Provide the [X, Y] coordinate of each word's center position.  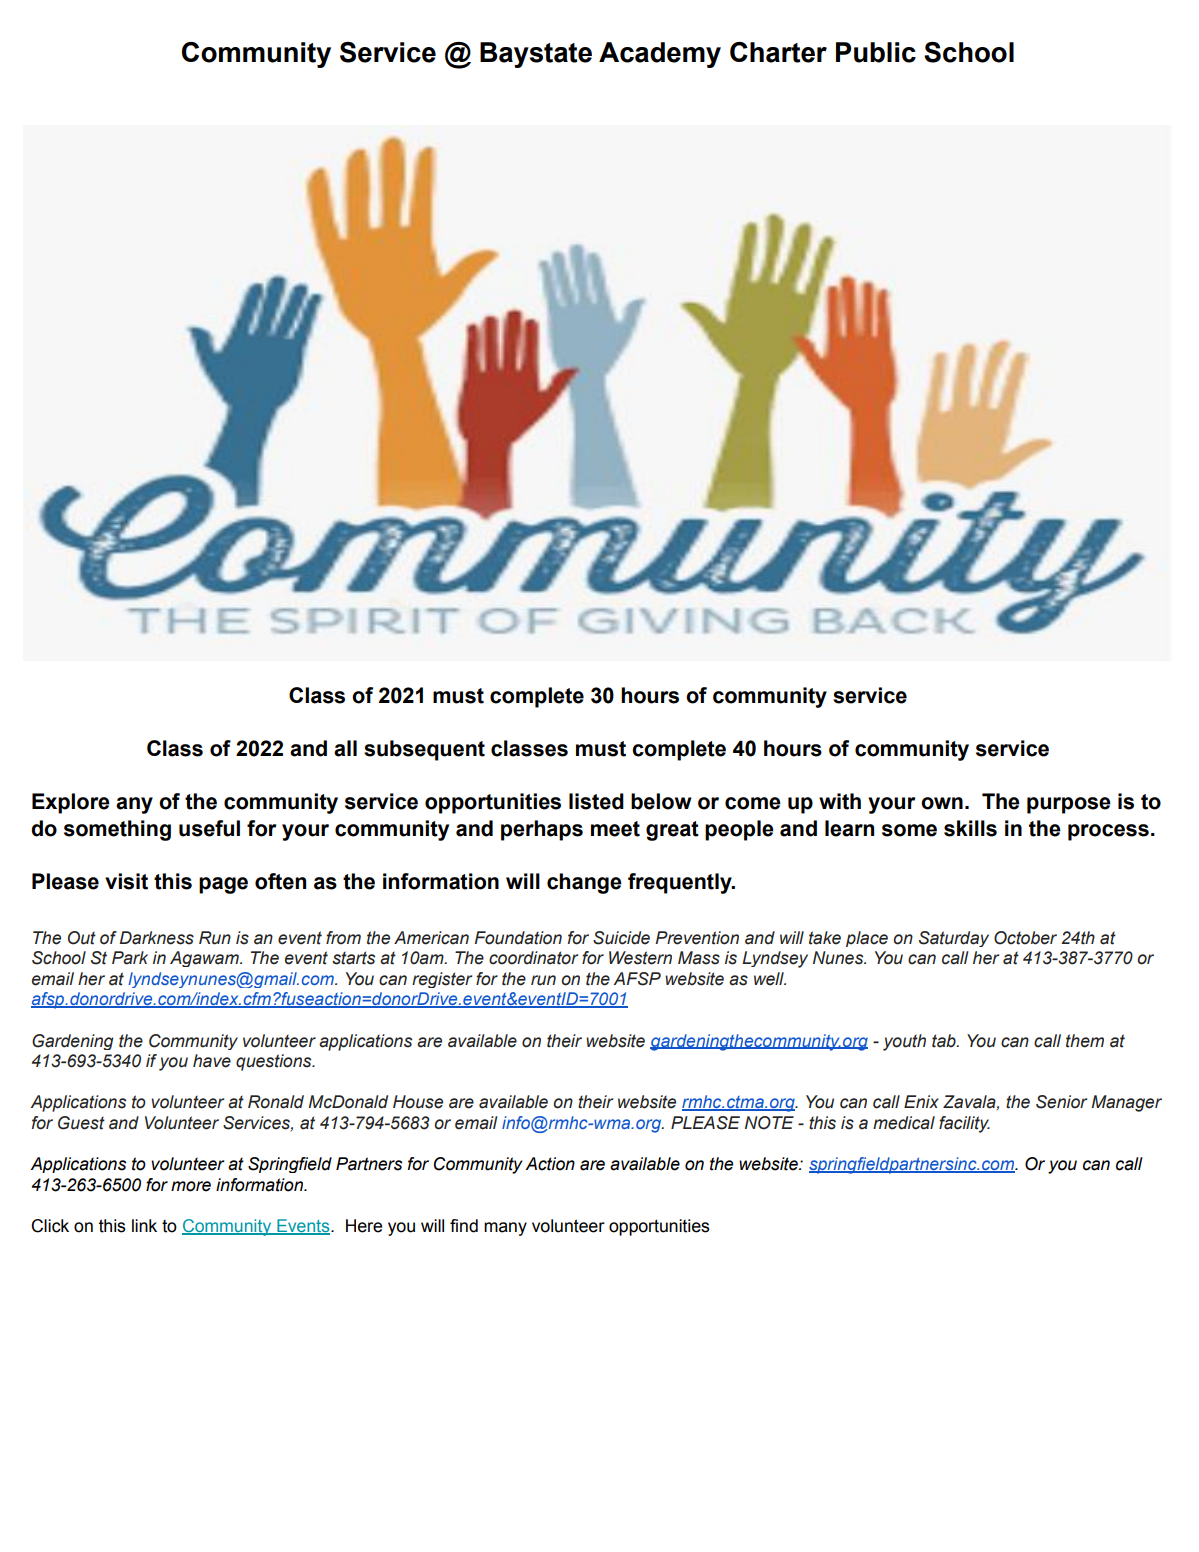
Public [876, 52]
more [191, 1186]
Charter [778, 52]
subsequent [424, 750]
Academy [660, 55]
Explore [71, 803]
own [942, 803]
